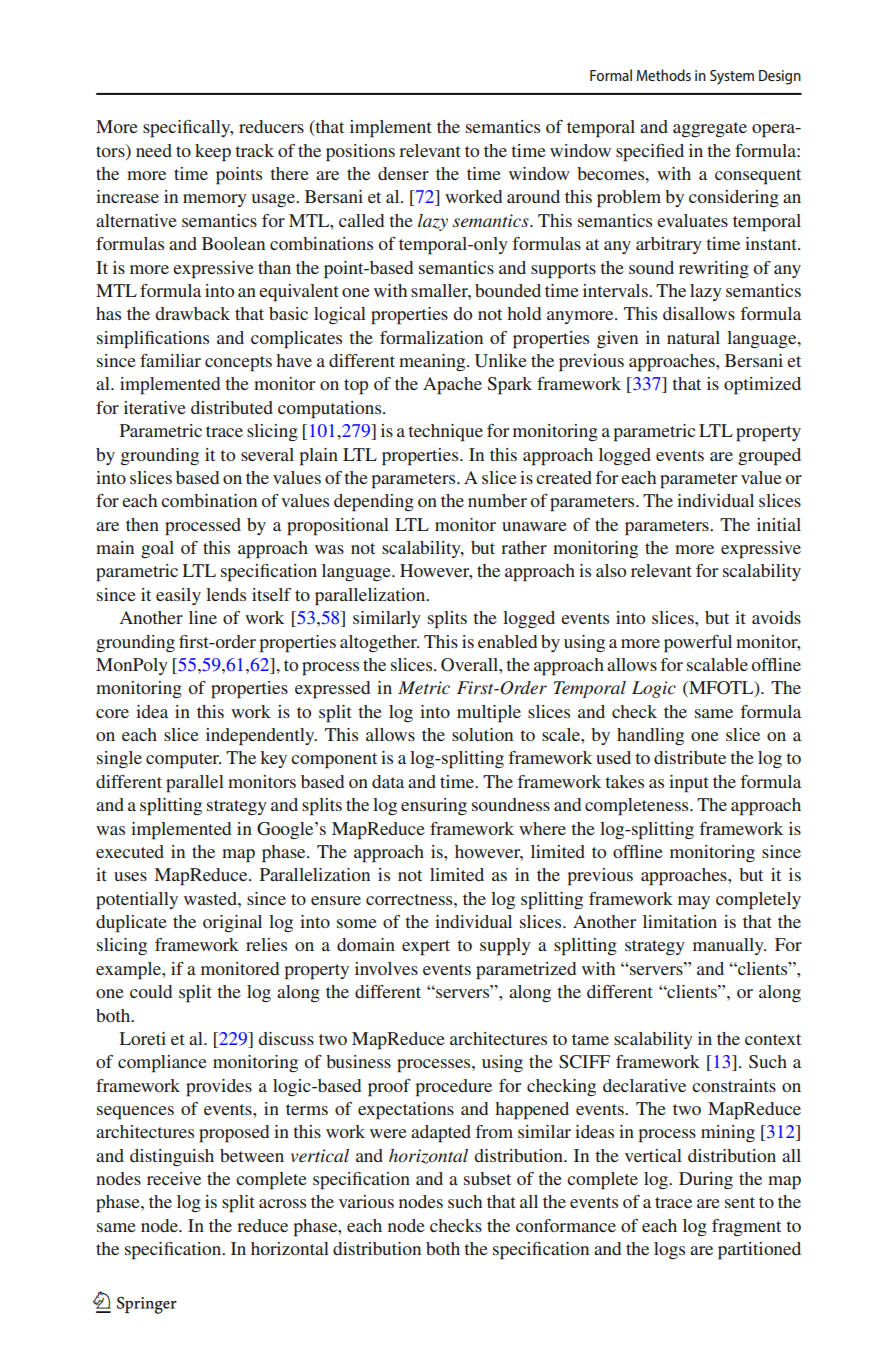 The width and height of the document is (896, 1359). Describe the element at coordinates (717, 664) in the document. I see `scalable` at that location.
